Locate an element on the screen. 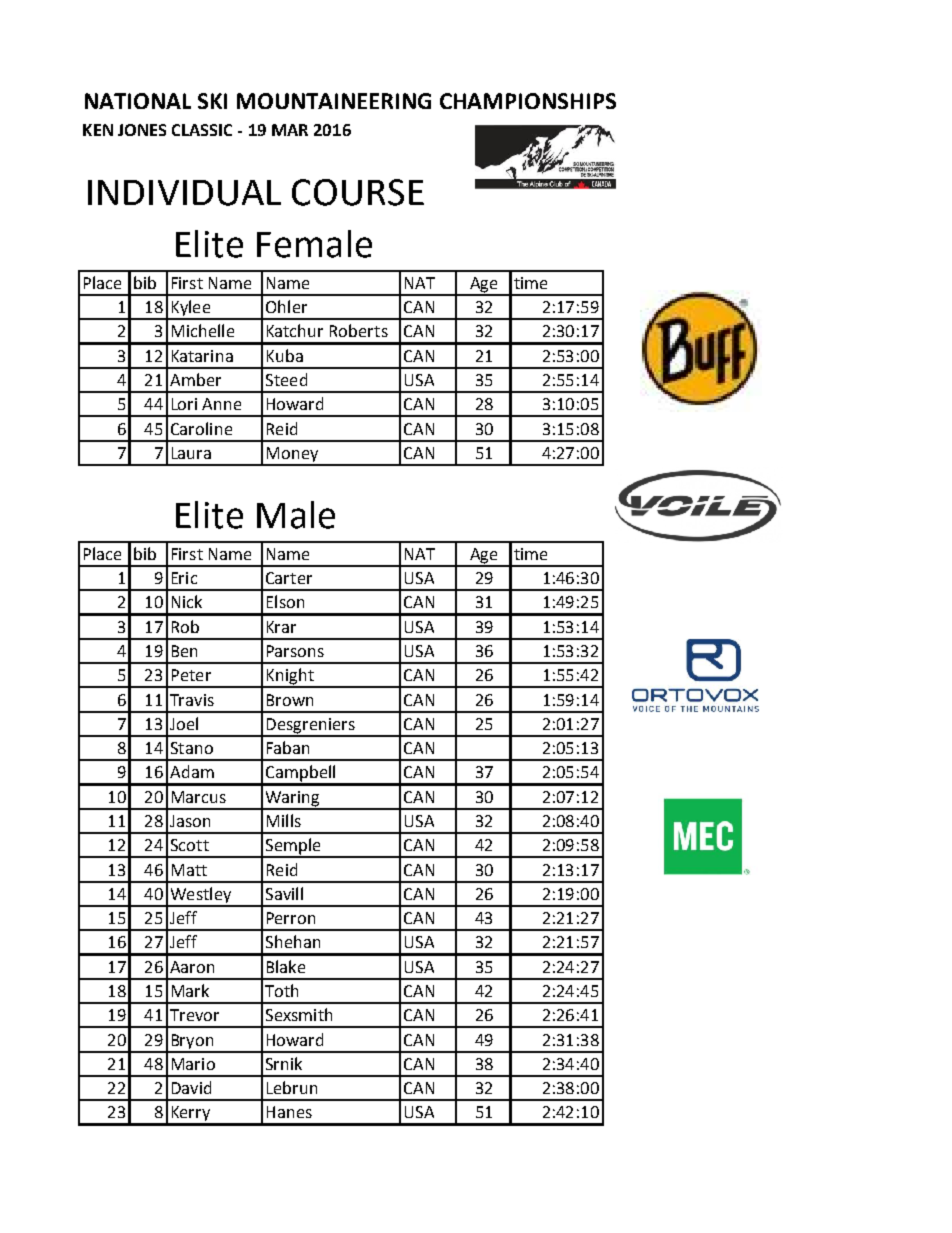 The width and height of the screenshot is (952, 1233). Laura is located at coordinates (191, 453).
